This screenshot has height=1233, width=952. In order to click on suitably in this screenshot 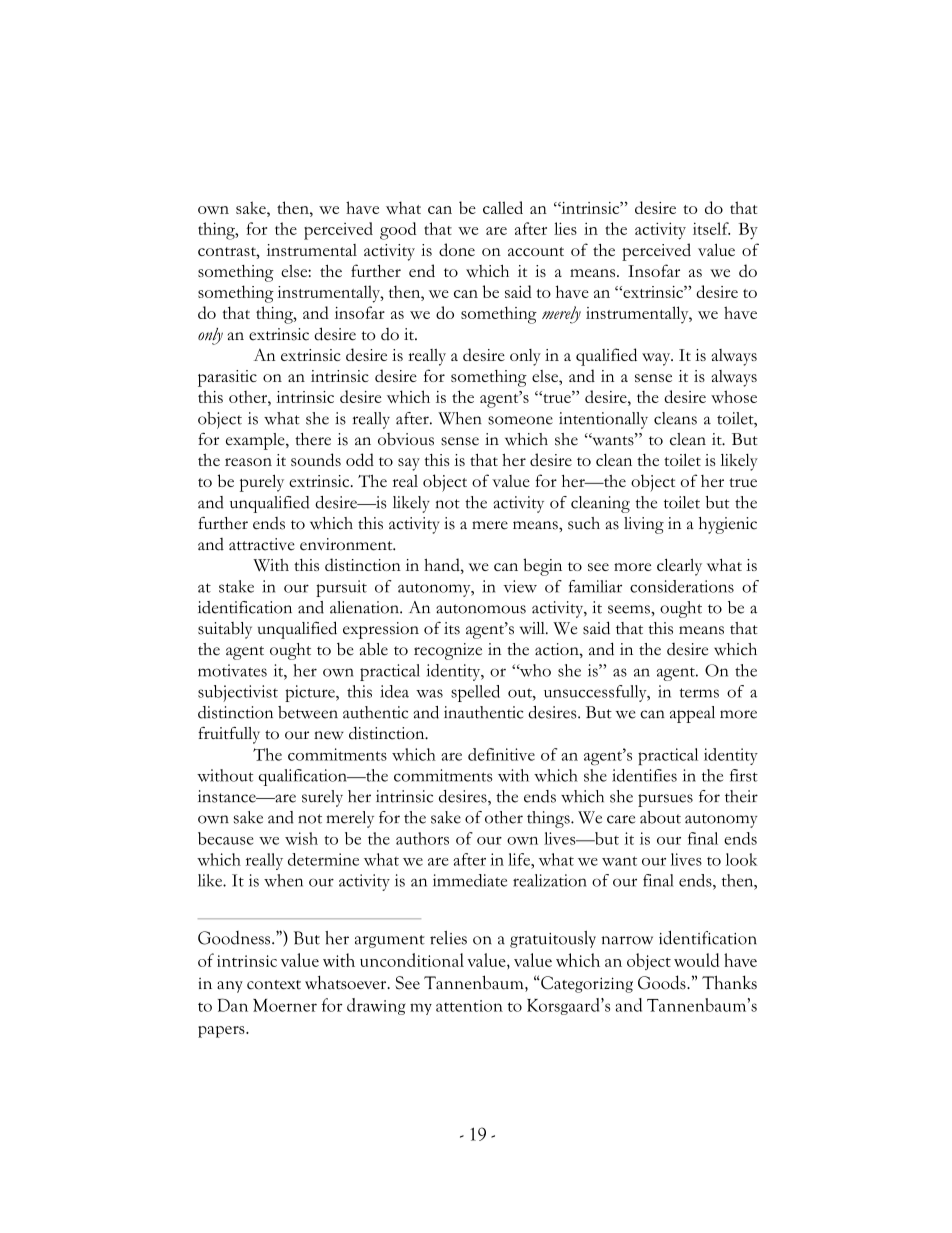, I will do `click(225, 630)`.
